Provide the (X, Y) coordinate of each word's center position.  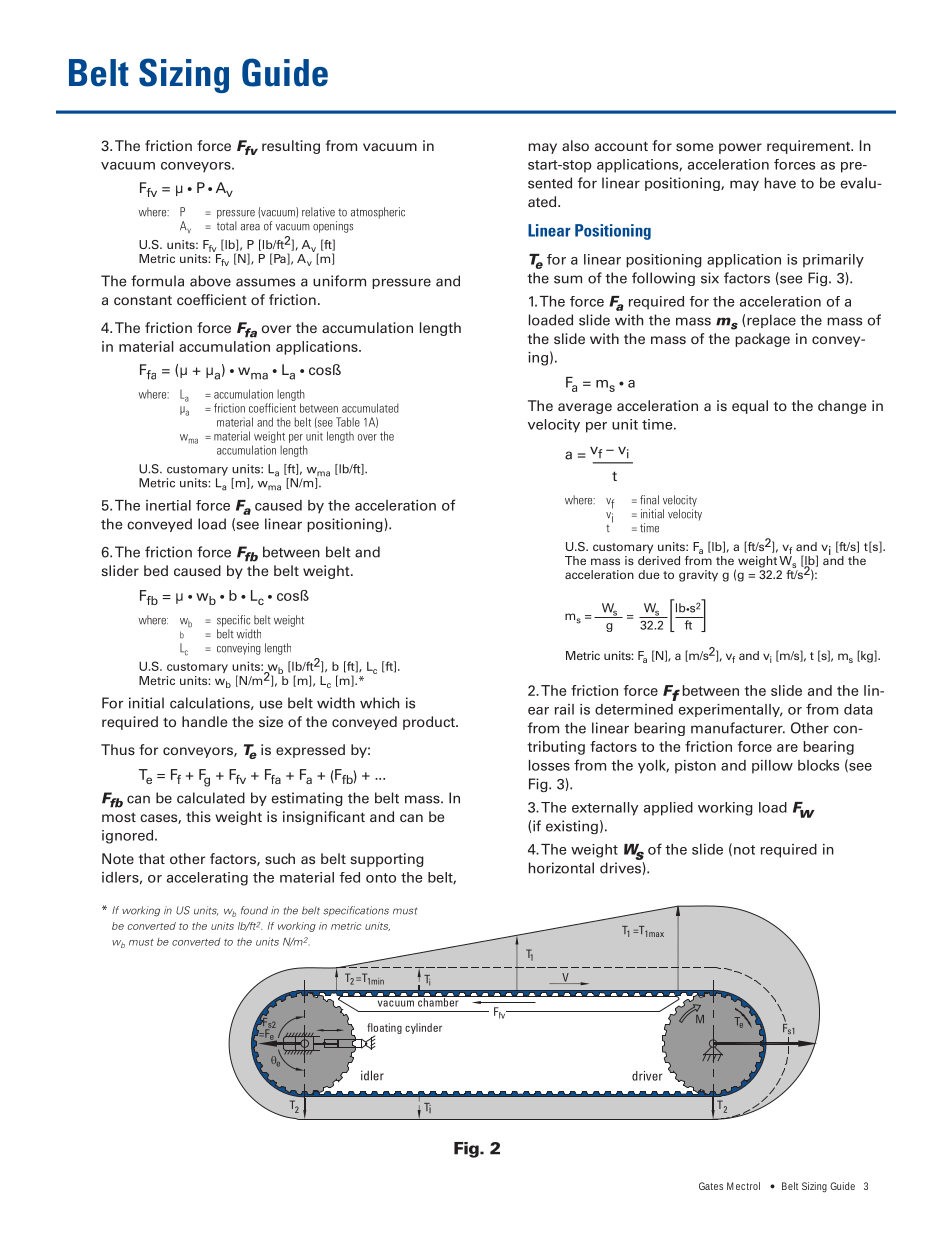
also (575, 145)
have (780, 183)
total (227, 226)
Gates (711, 1186)
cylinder (423, 1028)
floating (384, 1029)
